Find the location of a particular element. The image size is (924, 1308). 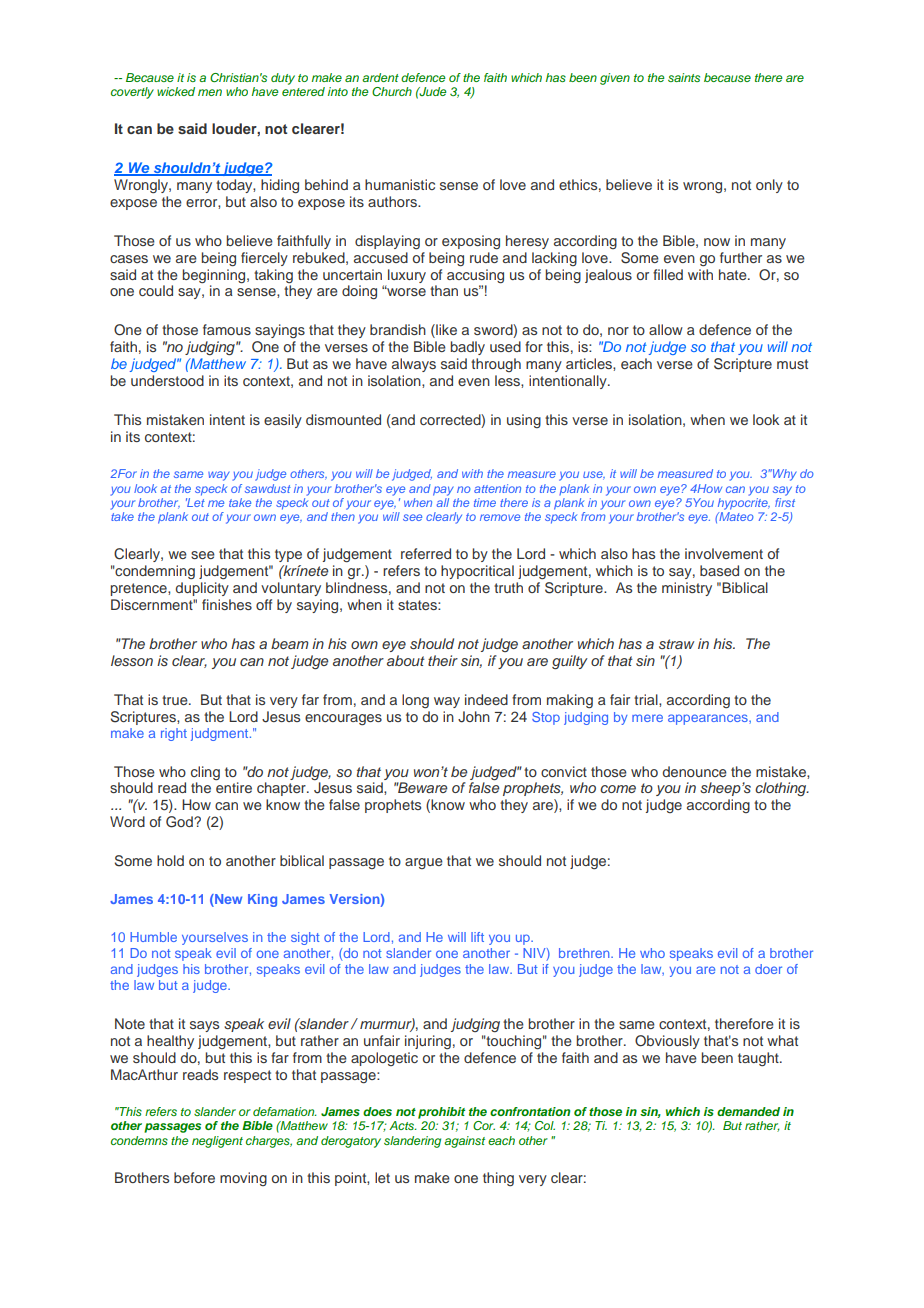

doer is located at coordinates (768, 969).
